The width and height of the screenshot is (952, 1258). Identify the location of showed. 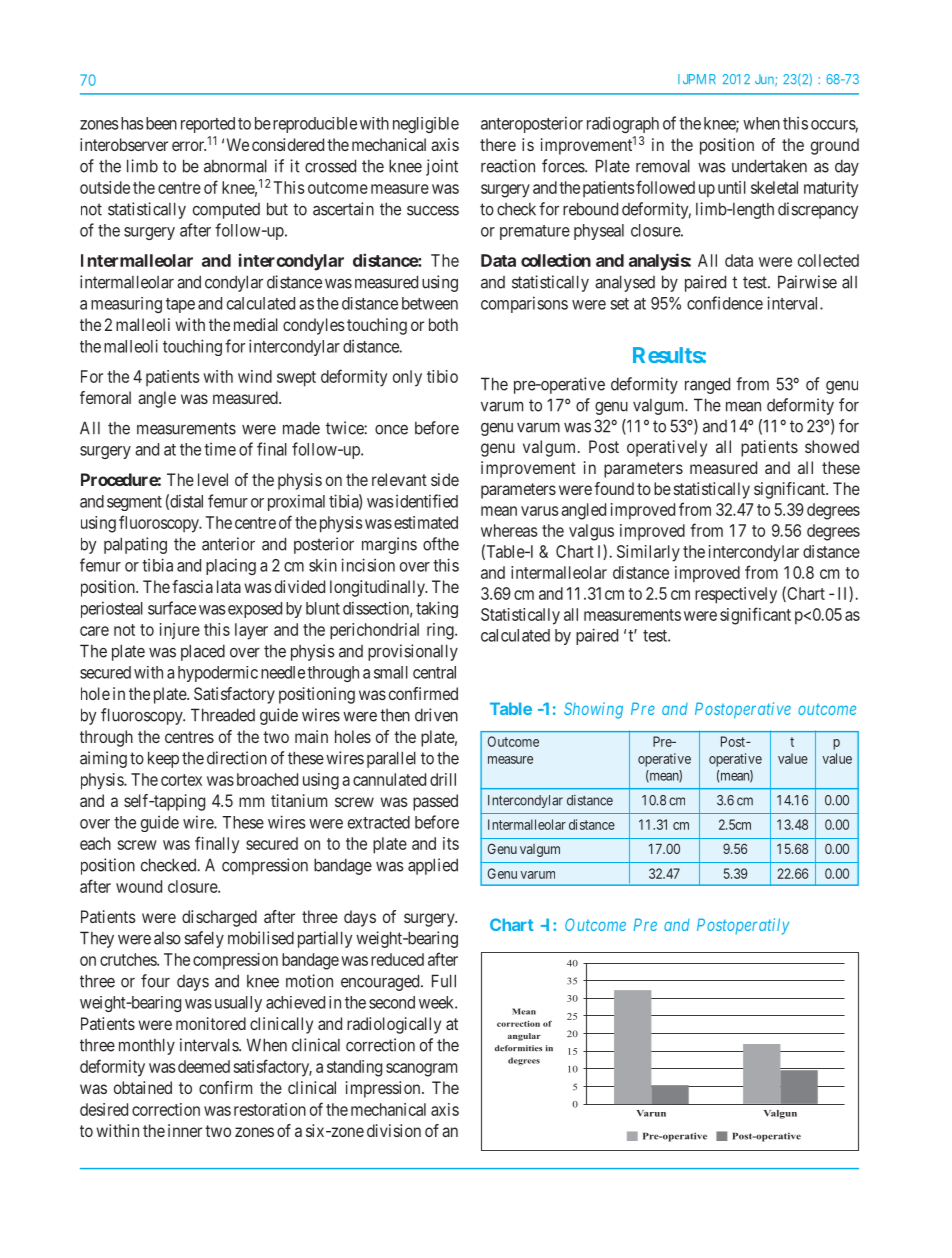
(832, 446).
